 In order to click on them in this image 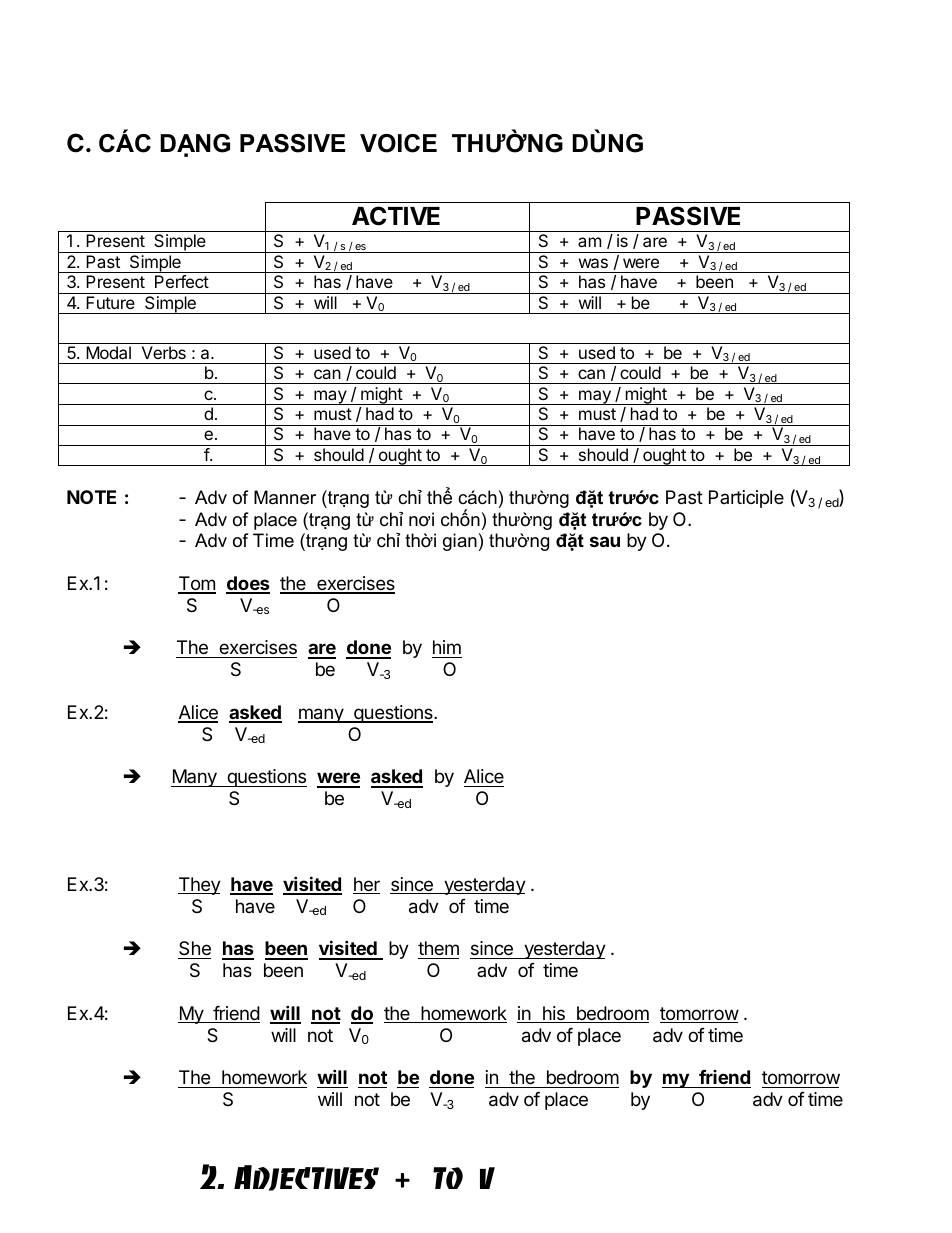, I will do `click(438, 950)`.
